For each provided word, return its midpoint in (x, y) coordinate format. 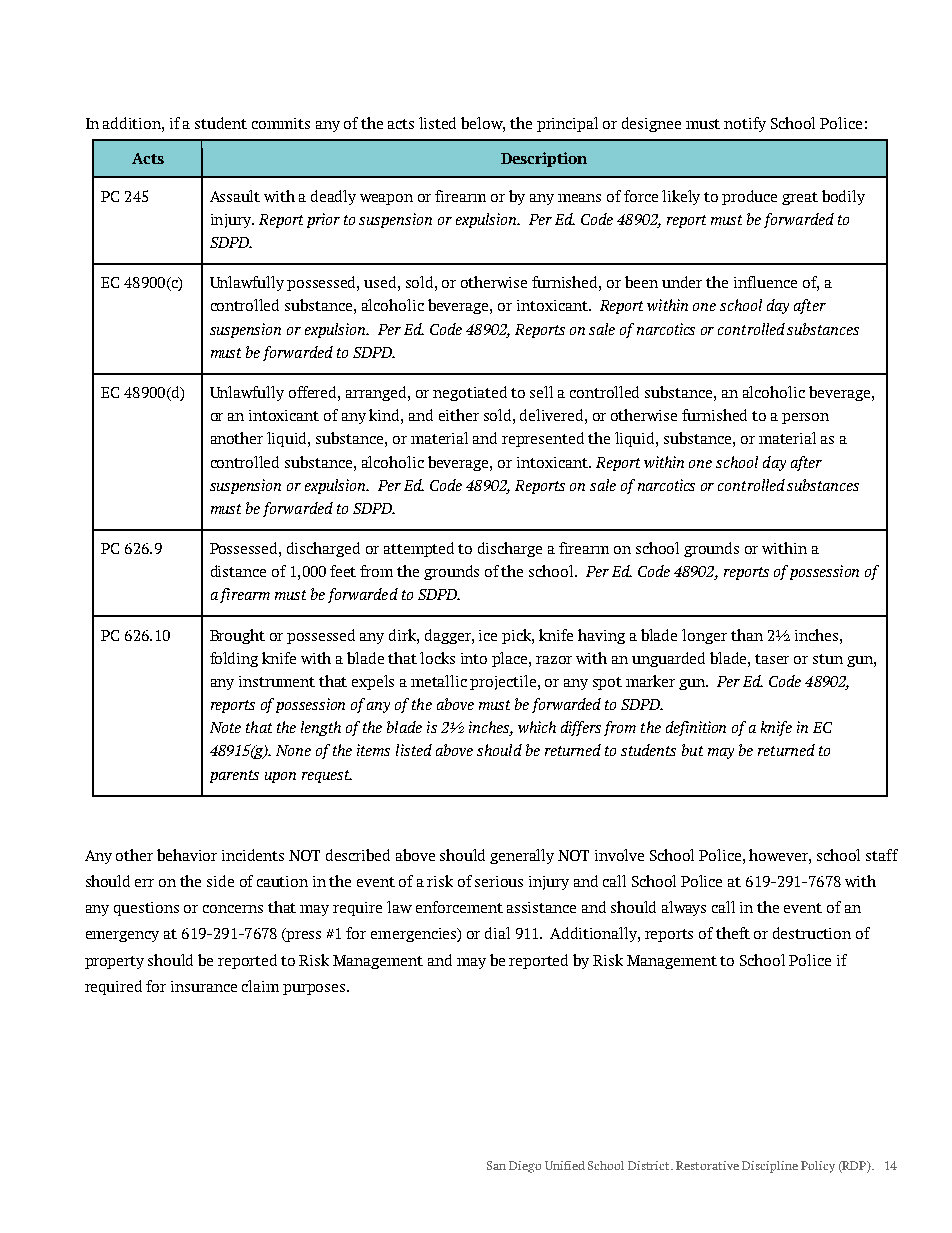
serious (499, 881)
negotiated (470, 393)
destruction (812, 933)
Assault (235, 196)
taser (772, 659)
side (220, 881)
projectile (504, 682)
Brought (237, 636)
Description (544, 159)
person (805, 418)
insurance (204, 986)
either (459, 415)
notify (745, 124)
